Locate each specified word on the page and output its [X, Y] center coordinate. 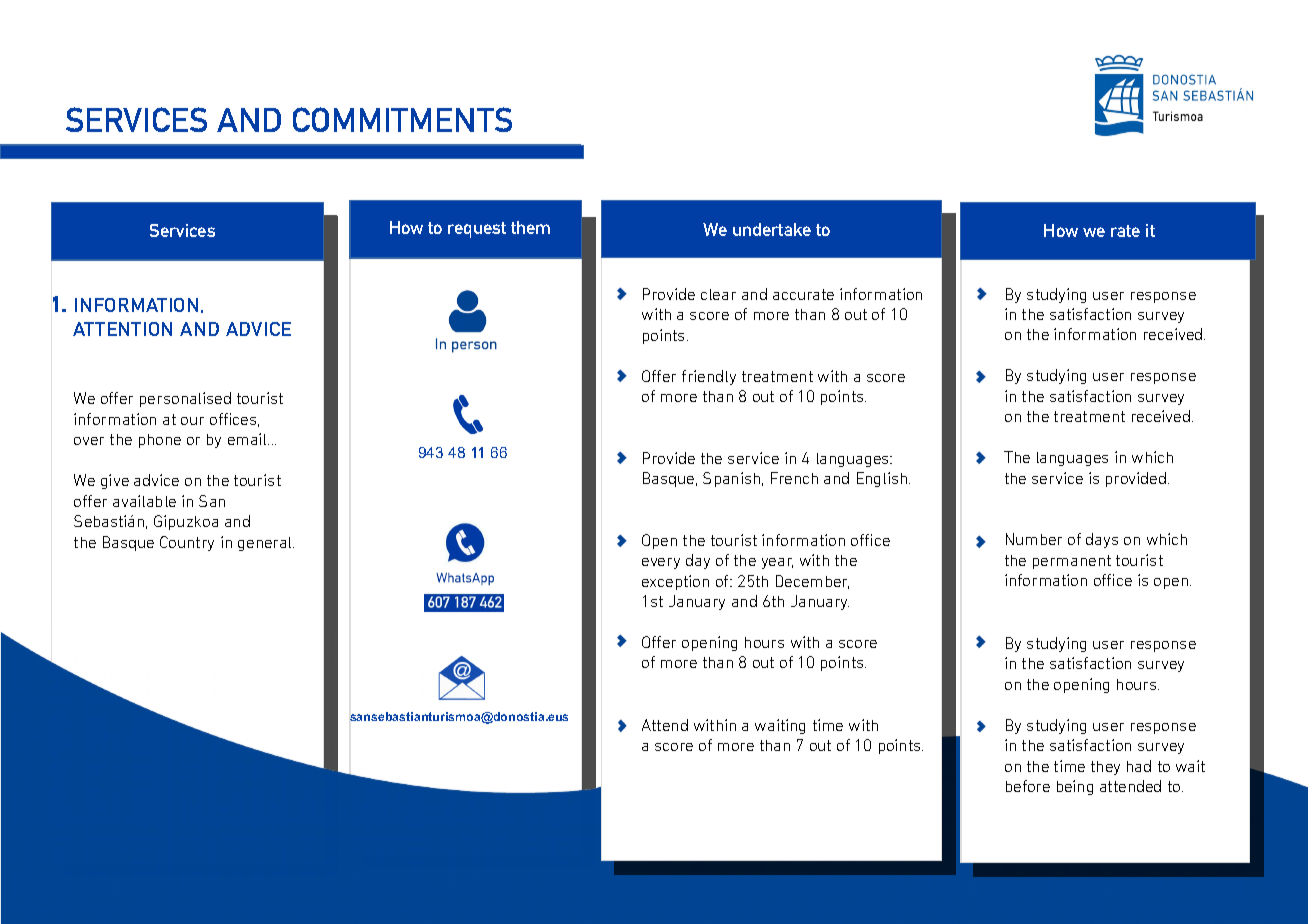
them [530, 227]
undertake [772, 229]
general [266, 544]
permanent [1072, 562]
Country [187, 543]
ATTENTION [122, 329]
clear [718, 294]
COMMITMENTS [402, 119]
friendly [709, 377]
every [661, 563]
